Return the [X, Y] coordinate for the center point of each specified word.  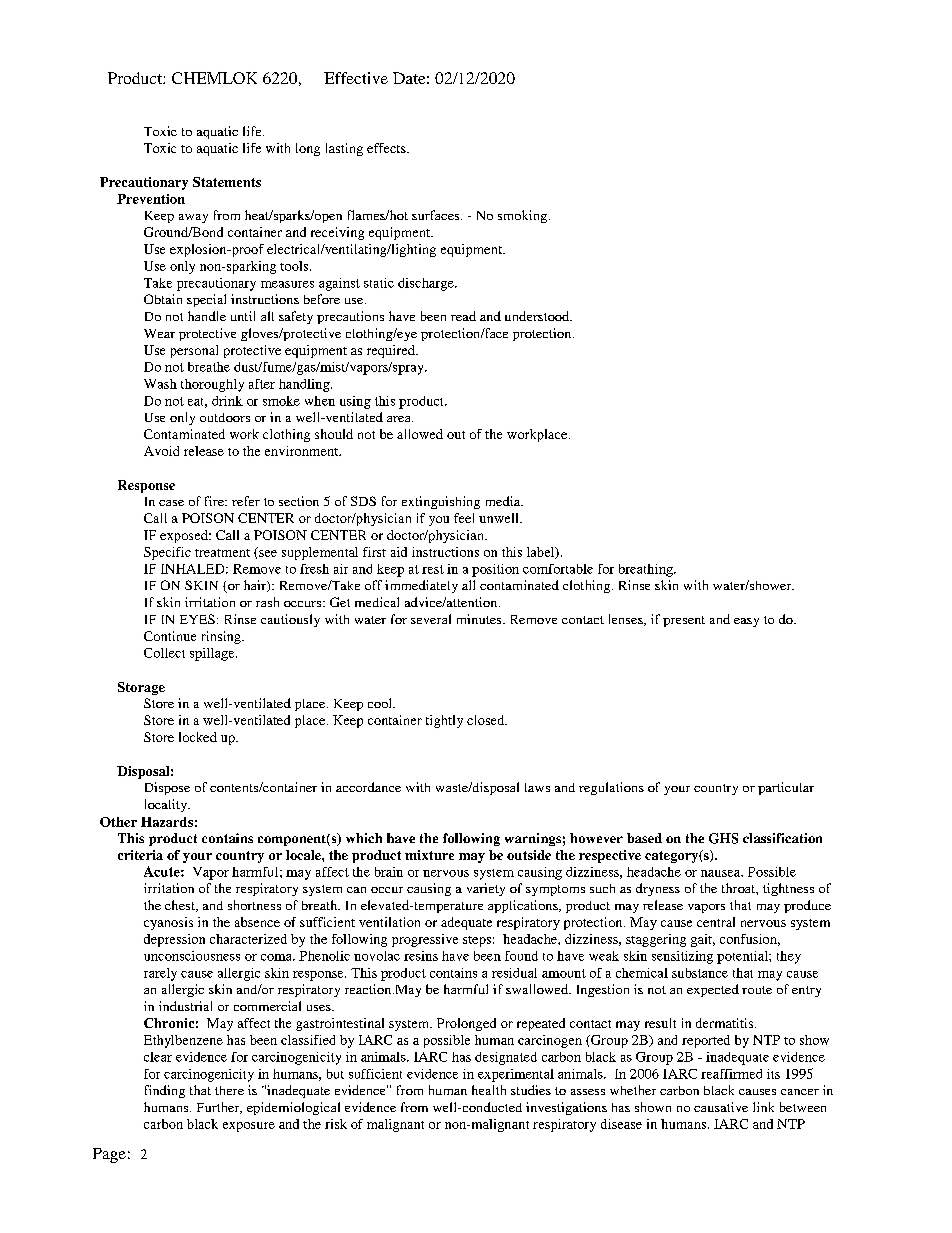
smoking [524, 216]
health [489, 1090]
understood [538, 316]
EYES [197, 619]
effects [387, 148]
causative [721, 1107]
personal [194, 351]
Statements [227, 182]
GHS [723, 838]
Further [219, 1108]
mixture [429, 855]
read [463, 316]
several [431, 619]
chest [181, 906]
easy [746, 622]
